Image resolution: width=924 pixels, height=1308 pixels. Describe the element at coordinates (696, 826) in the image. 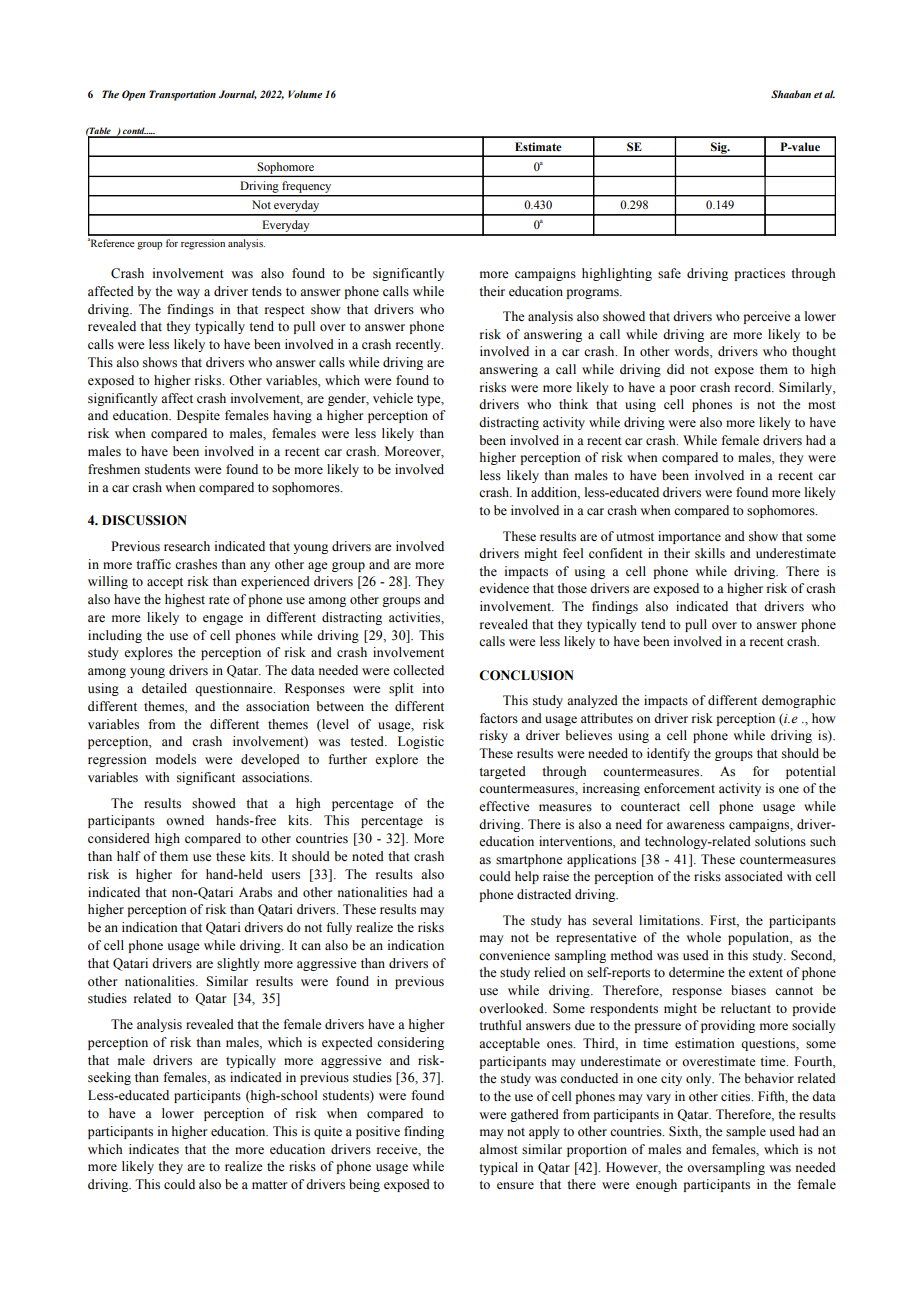

I see `awareness` at that location.
